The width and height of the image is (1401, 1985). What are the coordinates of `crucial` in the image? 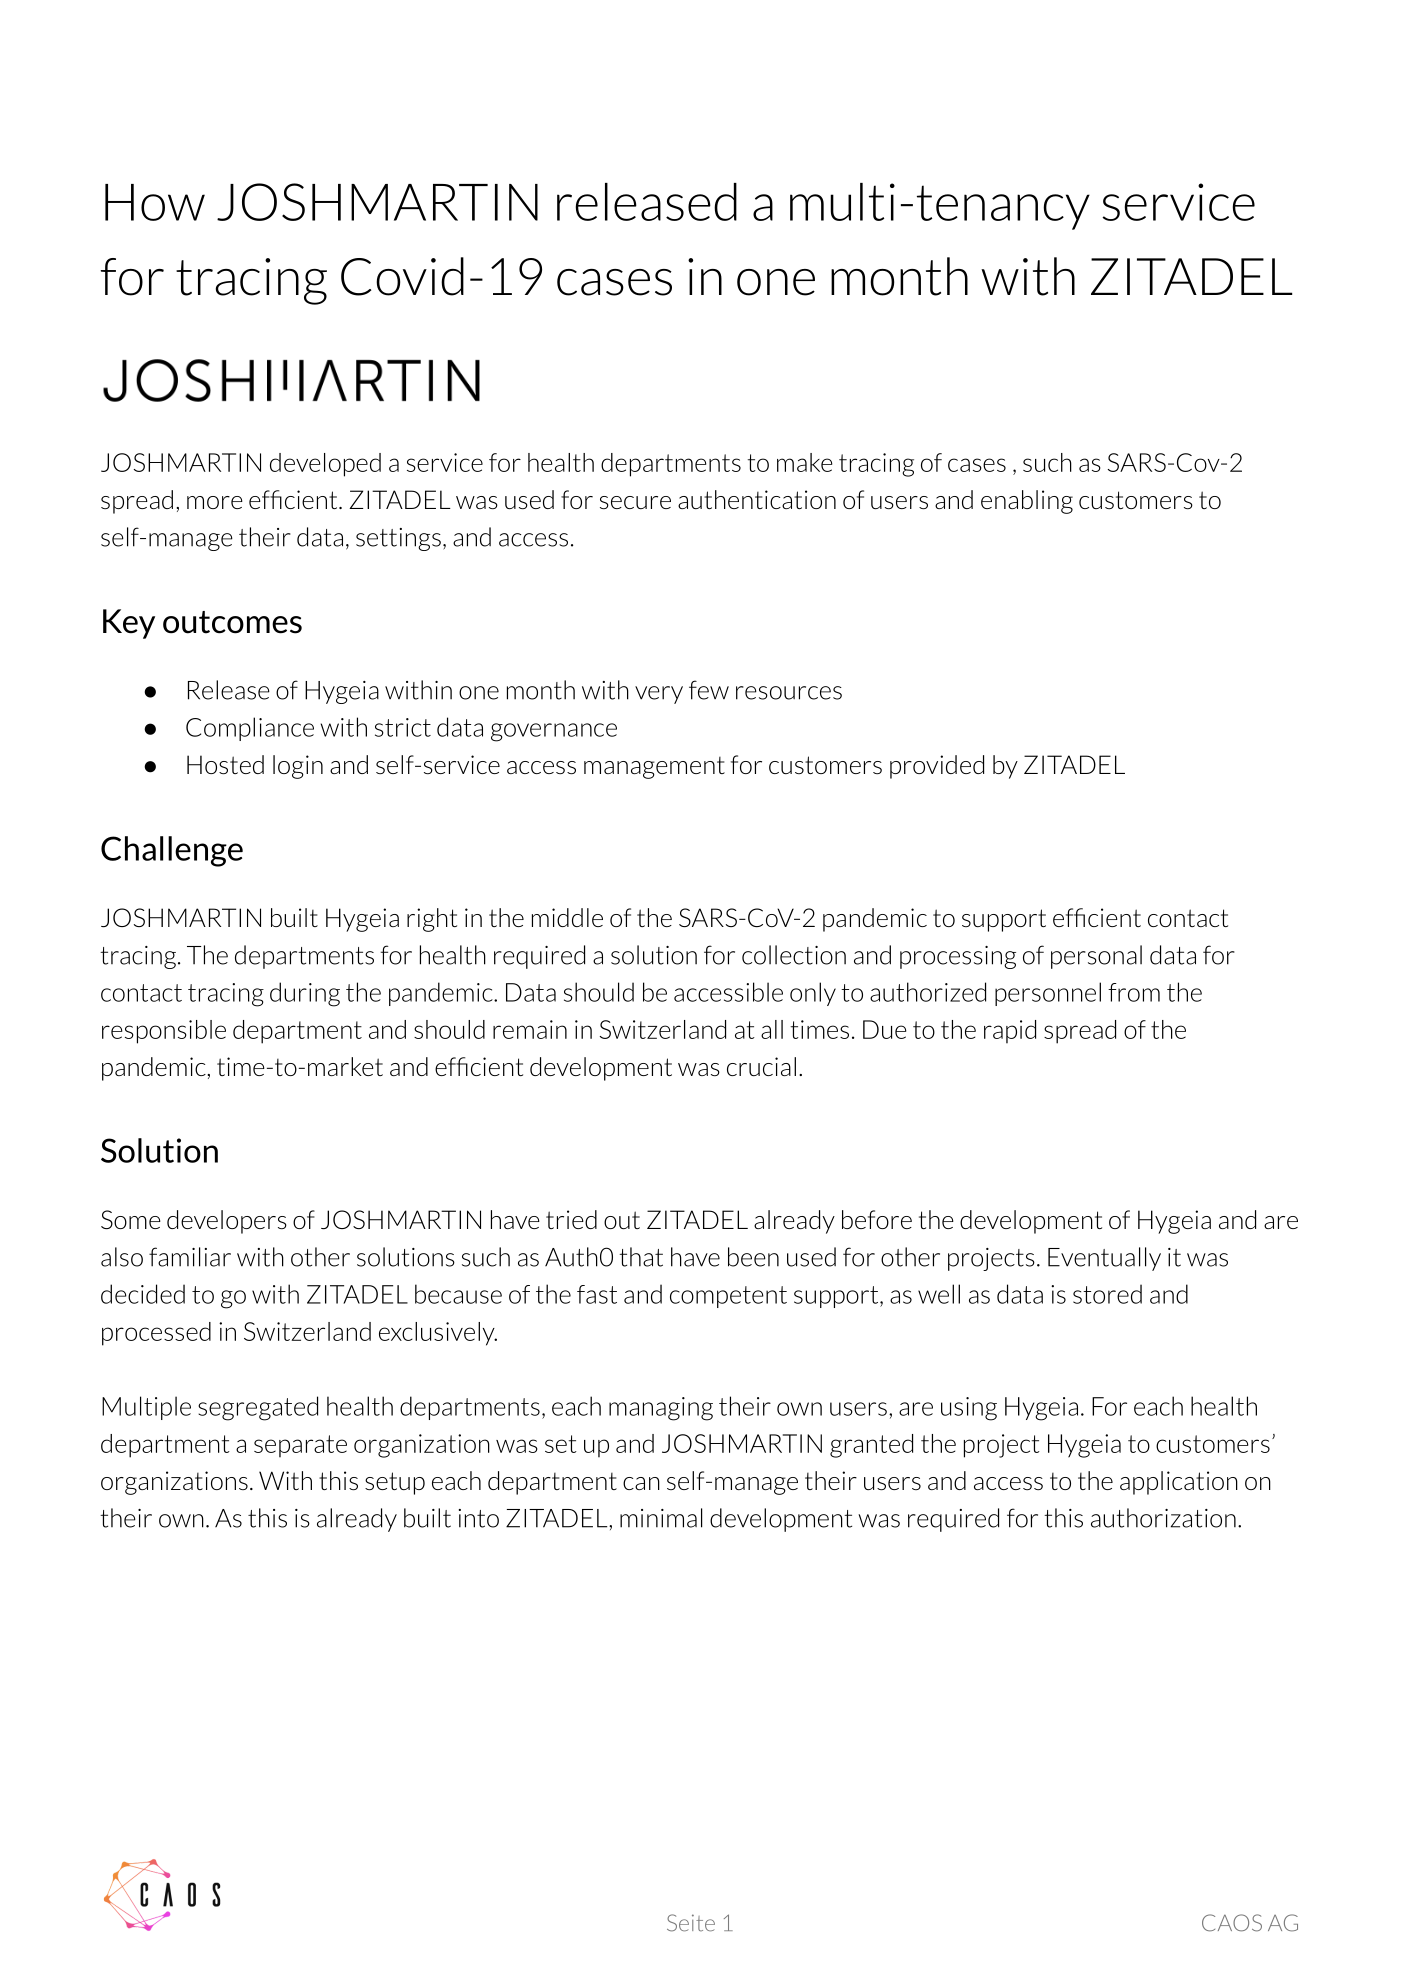 It's located at (761, 1066).
